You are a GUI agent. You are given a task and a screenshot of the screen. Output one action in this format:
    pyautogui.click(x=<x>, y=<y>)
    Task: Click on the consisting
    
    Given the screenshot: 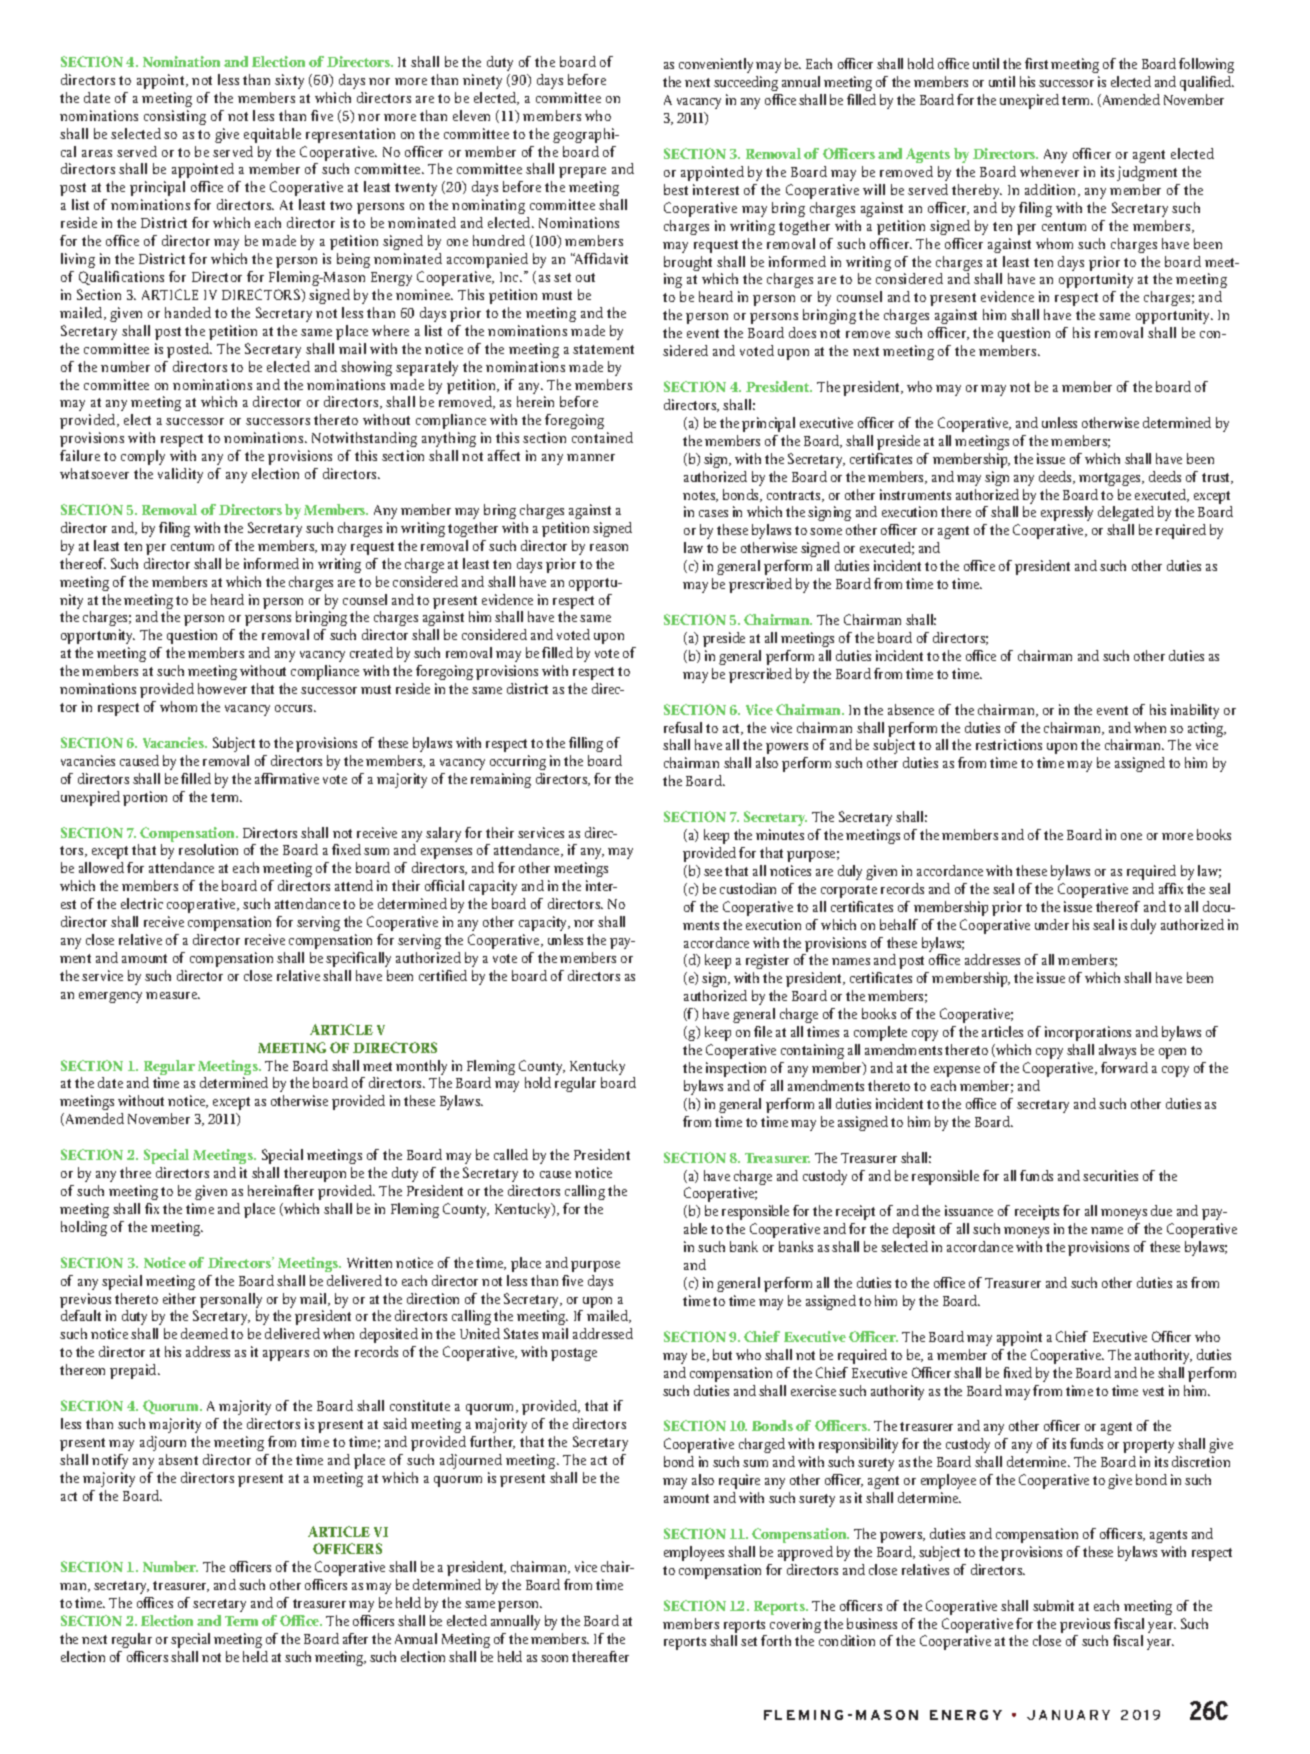 What is the action you would take?
    pyautogui.click(x=175, y=117)
